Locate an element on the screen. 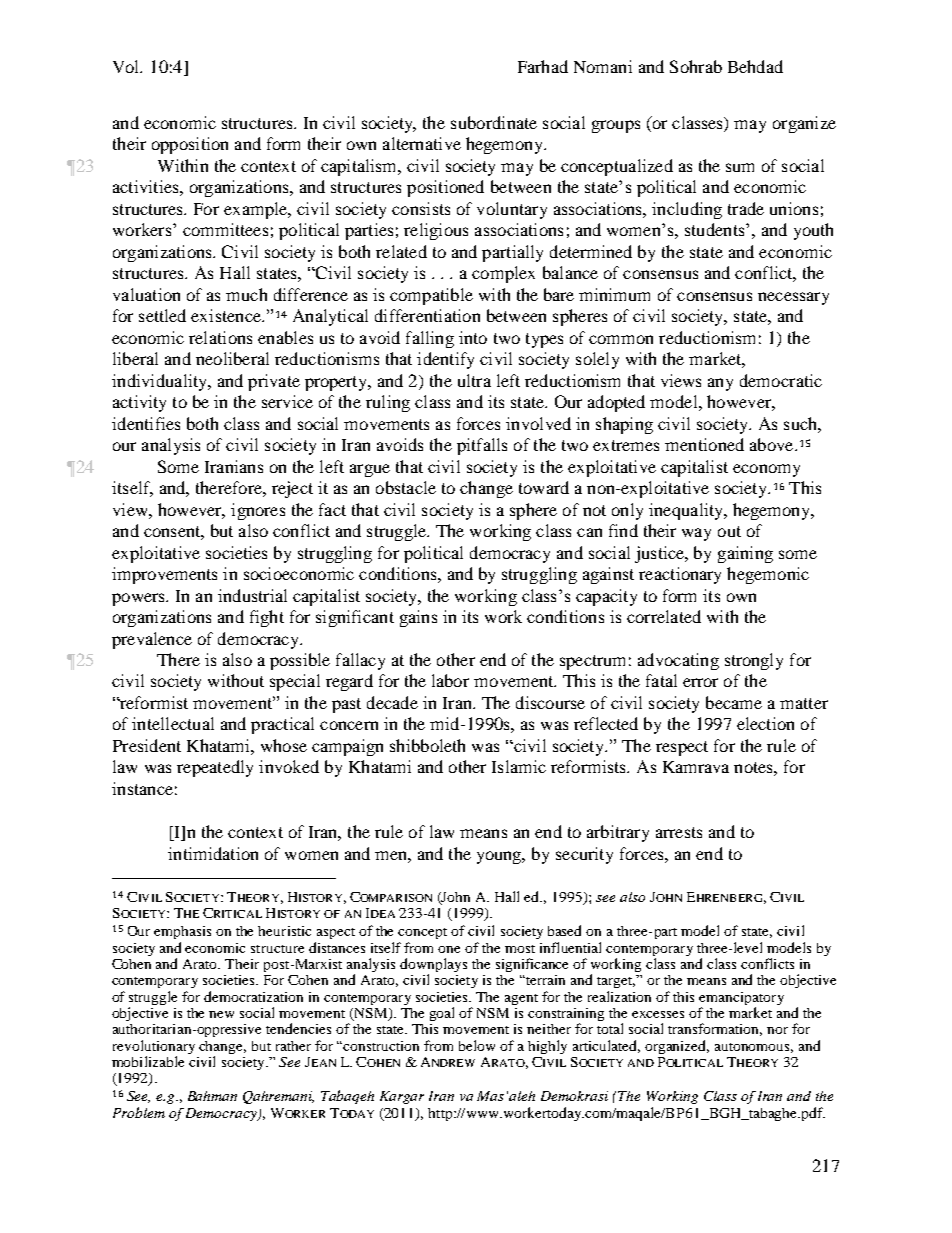 Image resolution: width=952 pixels, height=1233 pixels. into is located at coordinates (473, 337).
